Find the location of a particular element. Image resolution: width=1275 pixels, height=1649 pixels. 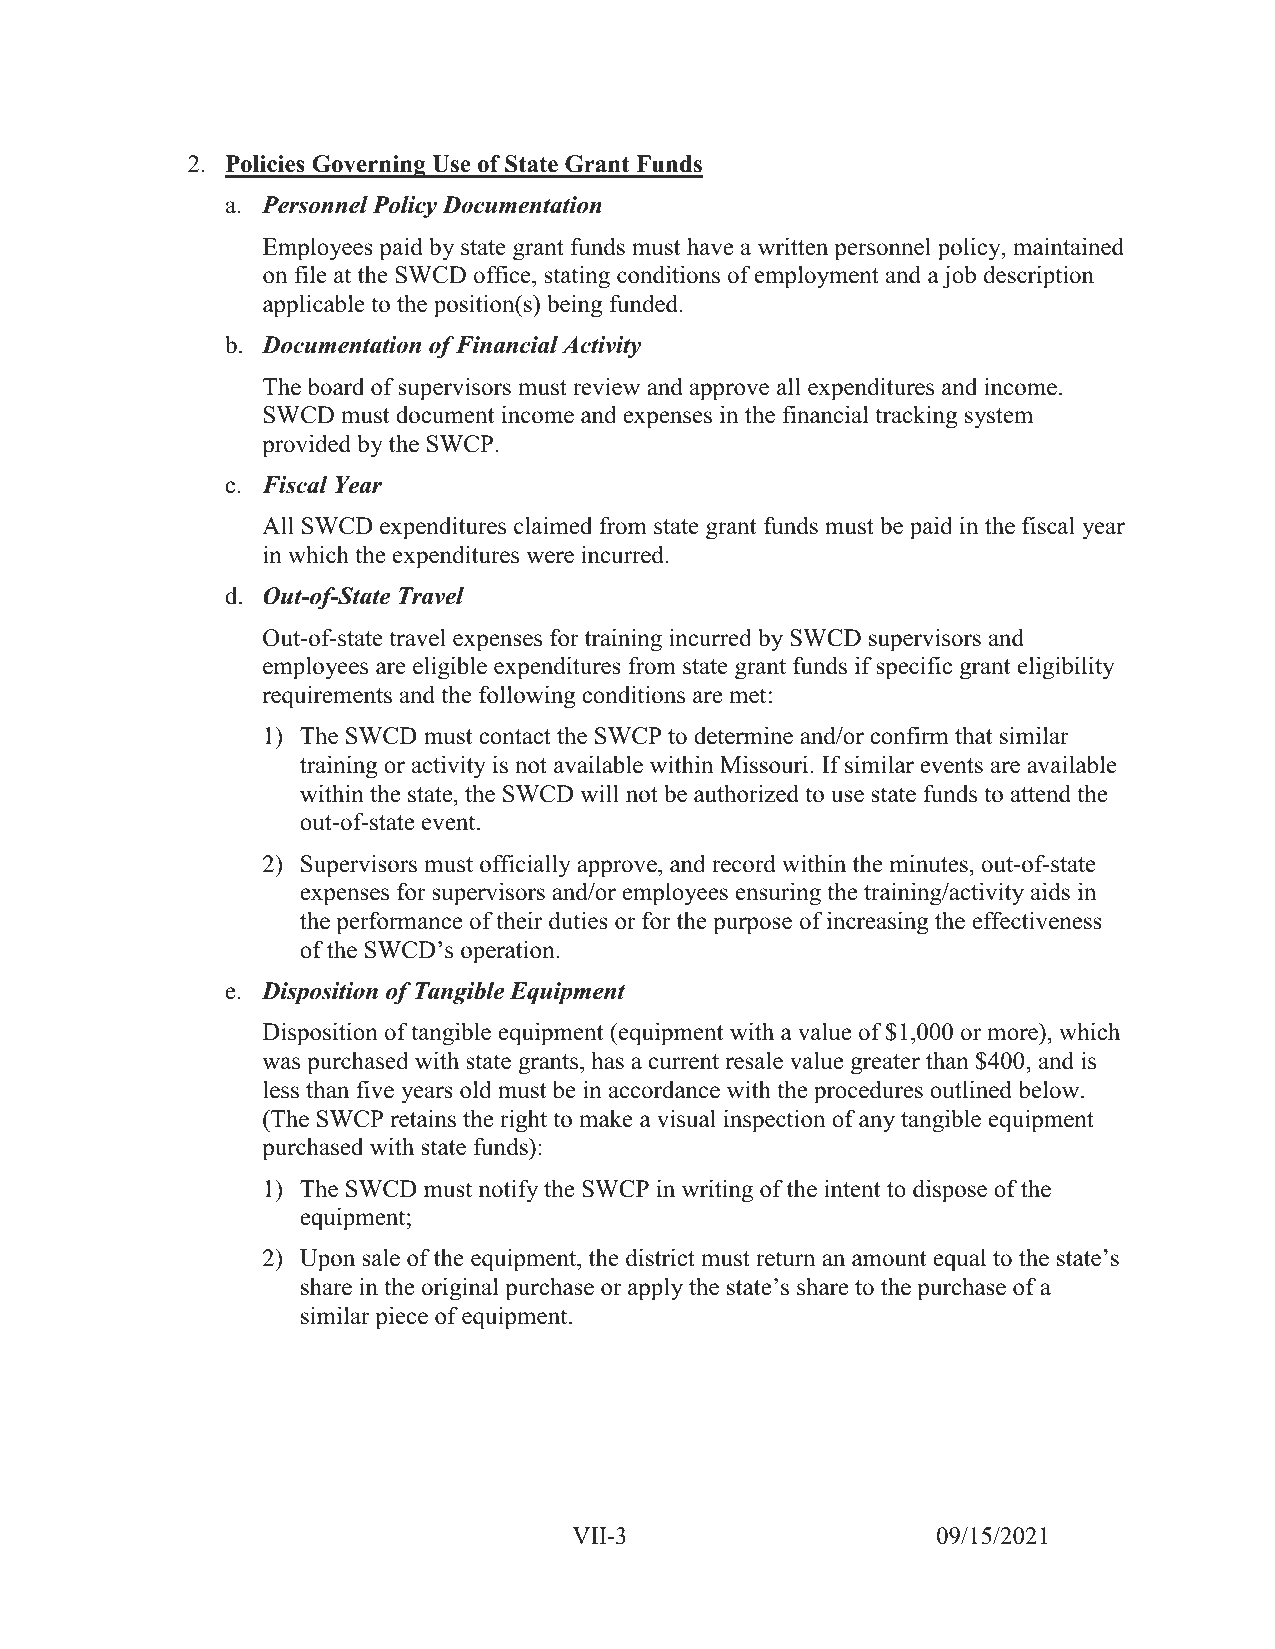

requirements is located at coordinates (327, 697).
